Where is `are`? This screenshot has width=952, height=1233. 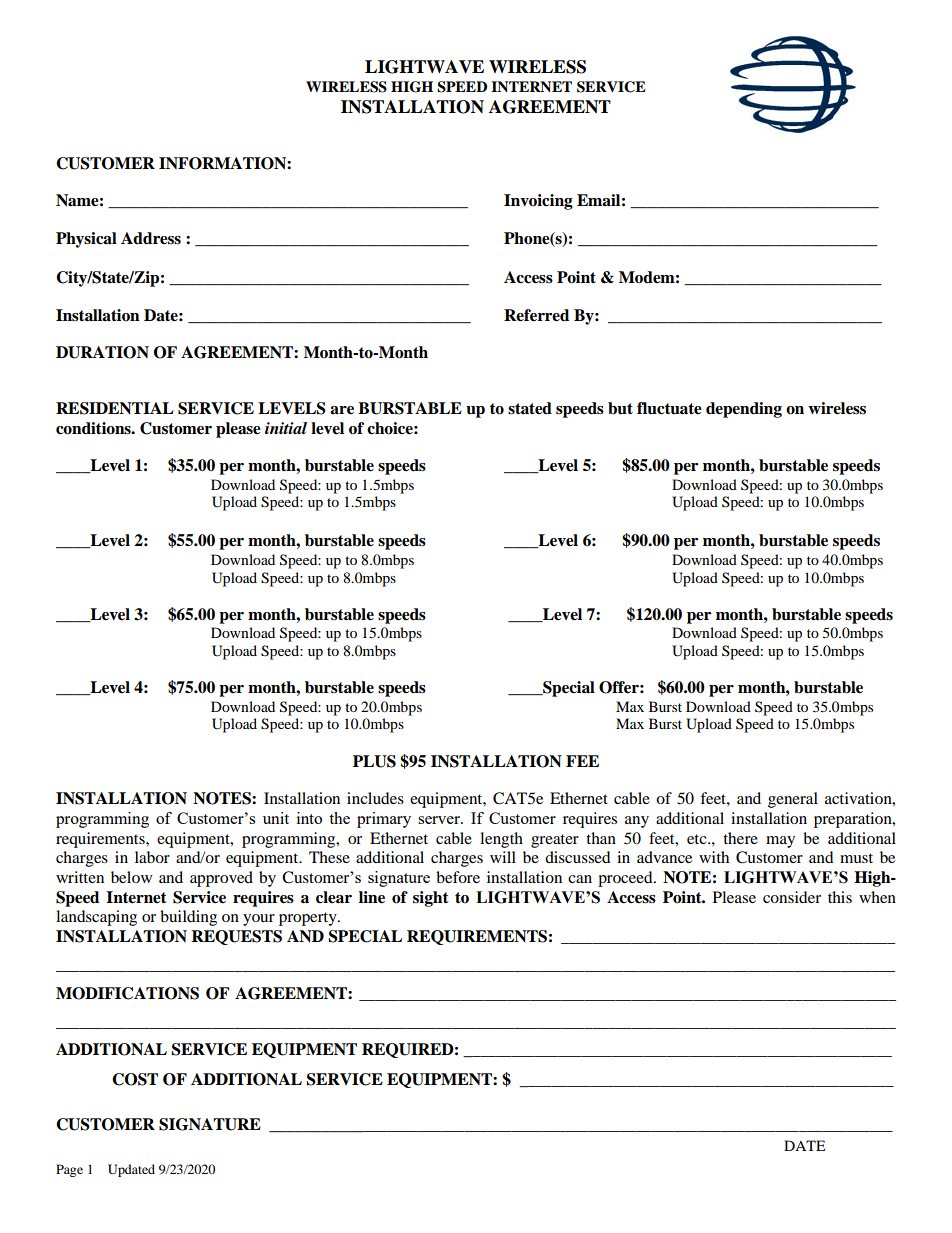
are is located at coordinates (342, 410).
